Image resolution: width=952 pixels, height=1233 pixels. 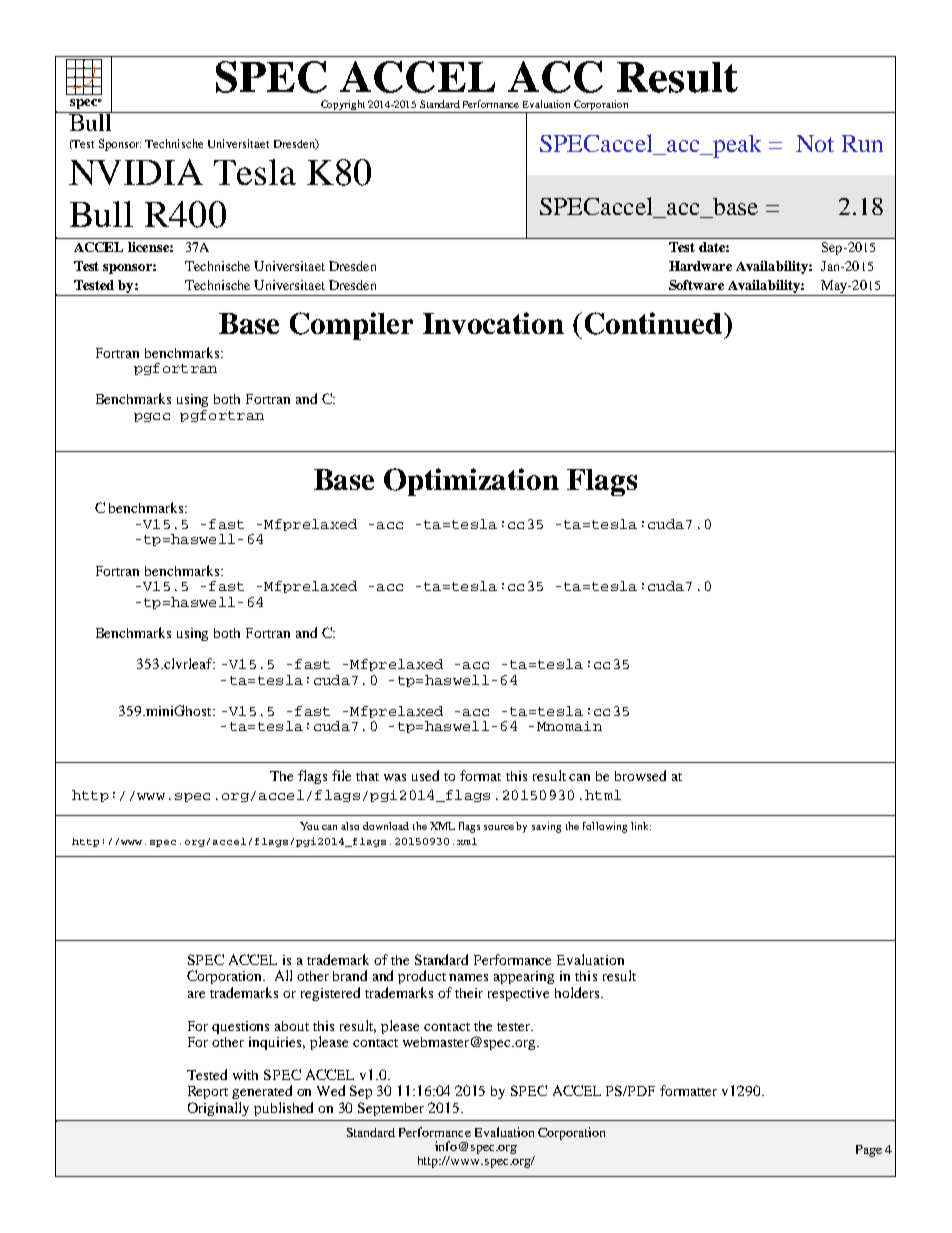 What do you see at coordinates (343, 106) in the screenshot?
I see `Copyright` at bounding box center [343, 106].
